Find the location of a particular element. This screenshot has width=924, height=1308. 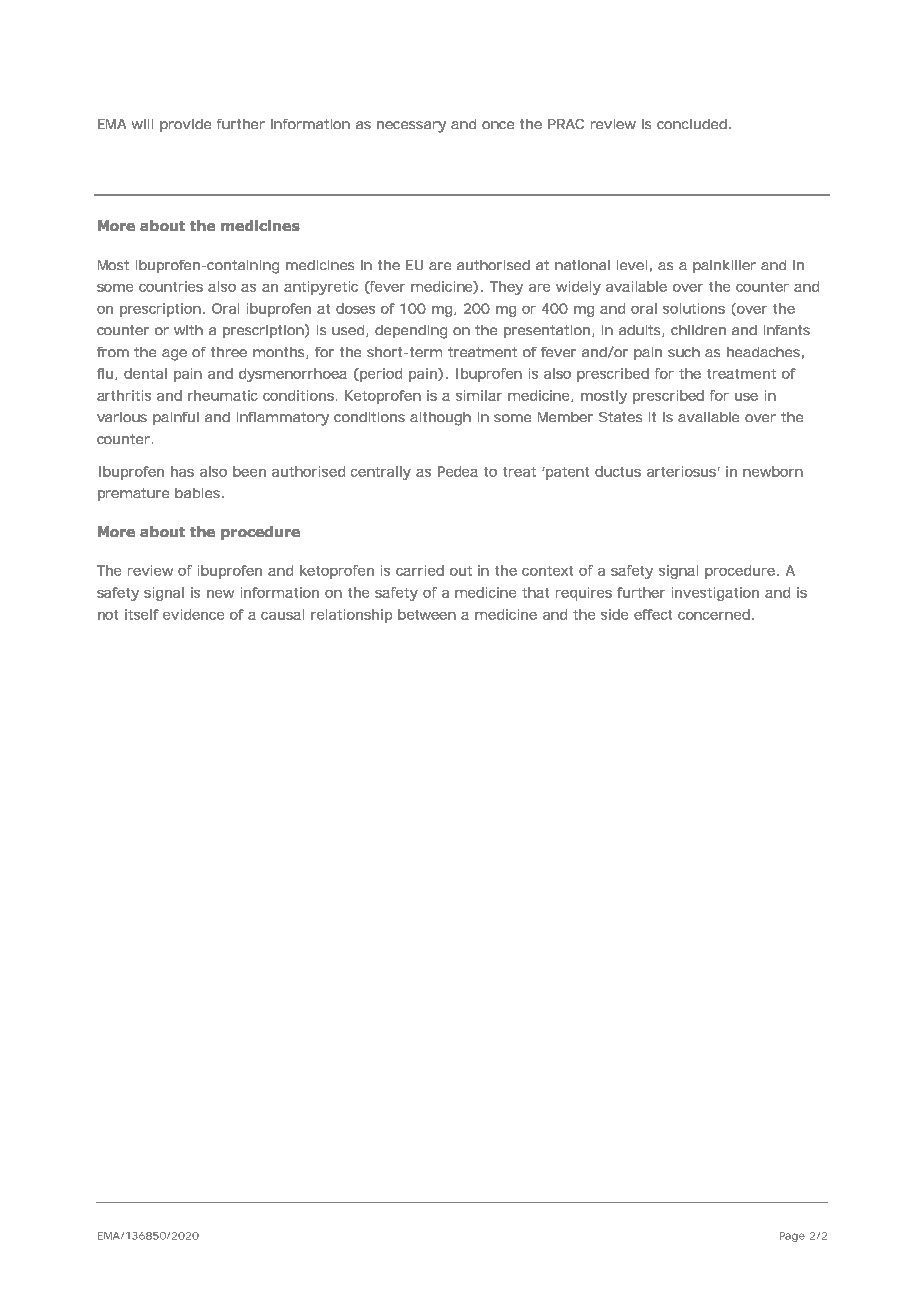

rheumatic is located at coordinates (223, 395).
